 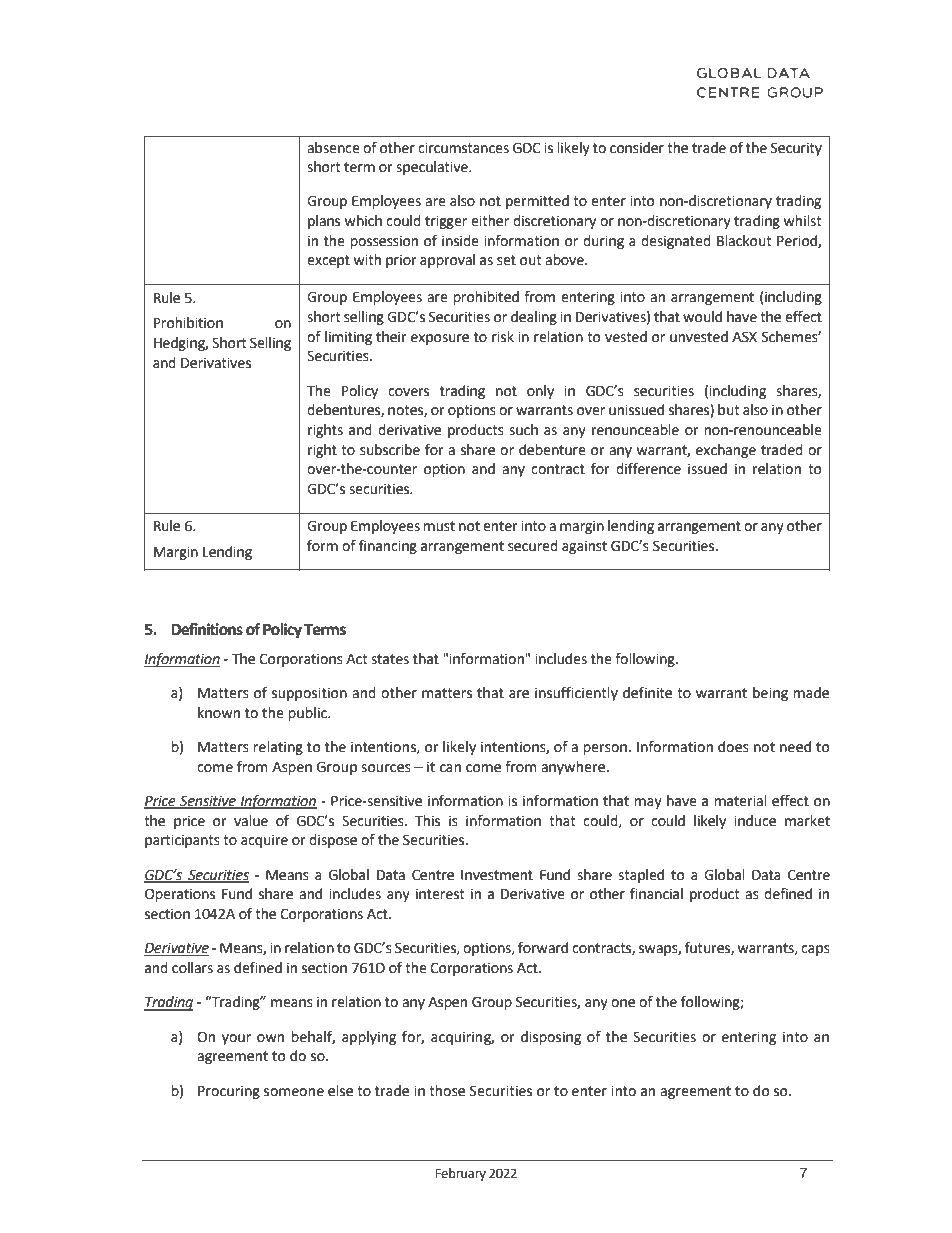 What do you see at coordinates (533, 546) in the image?
I see `secured` at bounding box center [533, 546].
